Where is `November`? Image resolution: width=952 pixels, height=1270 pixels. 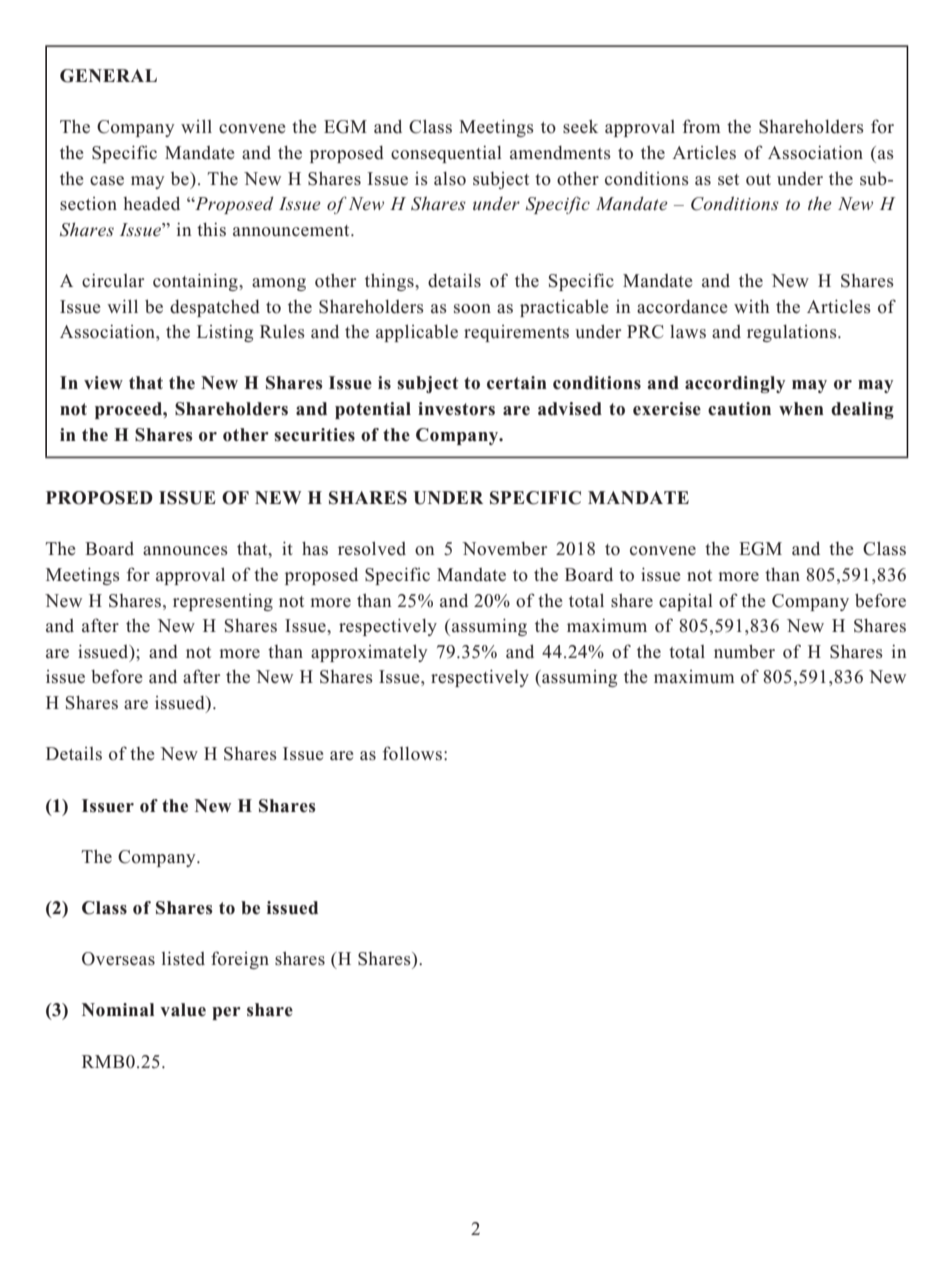 November is located at coordinates (504, 549).
